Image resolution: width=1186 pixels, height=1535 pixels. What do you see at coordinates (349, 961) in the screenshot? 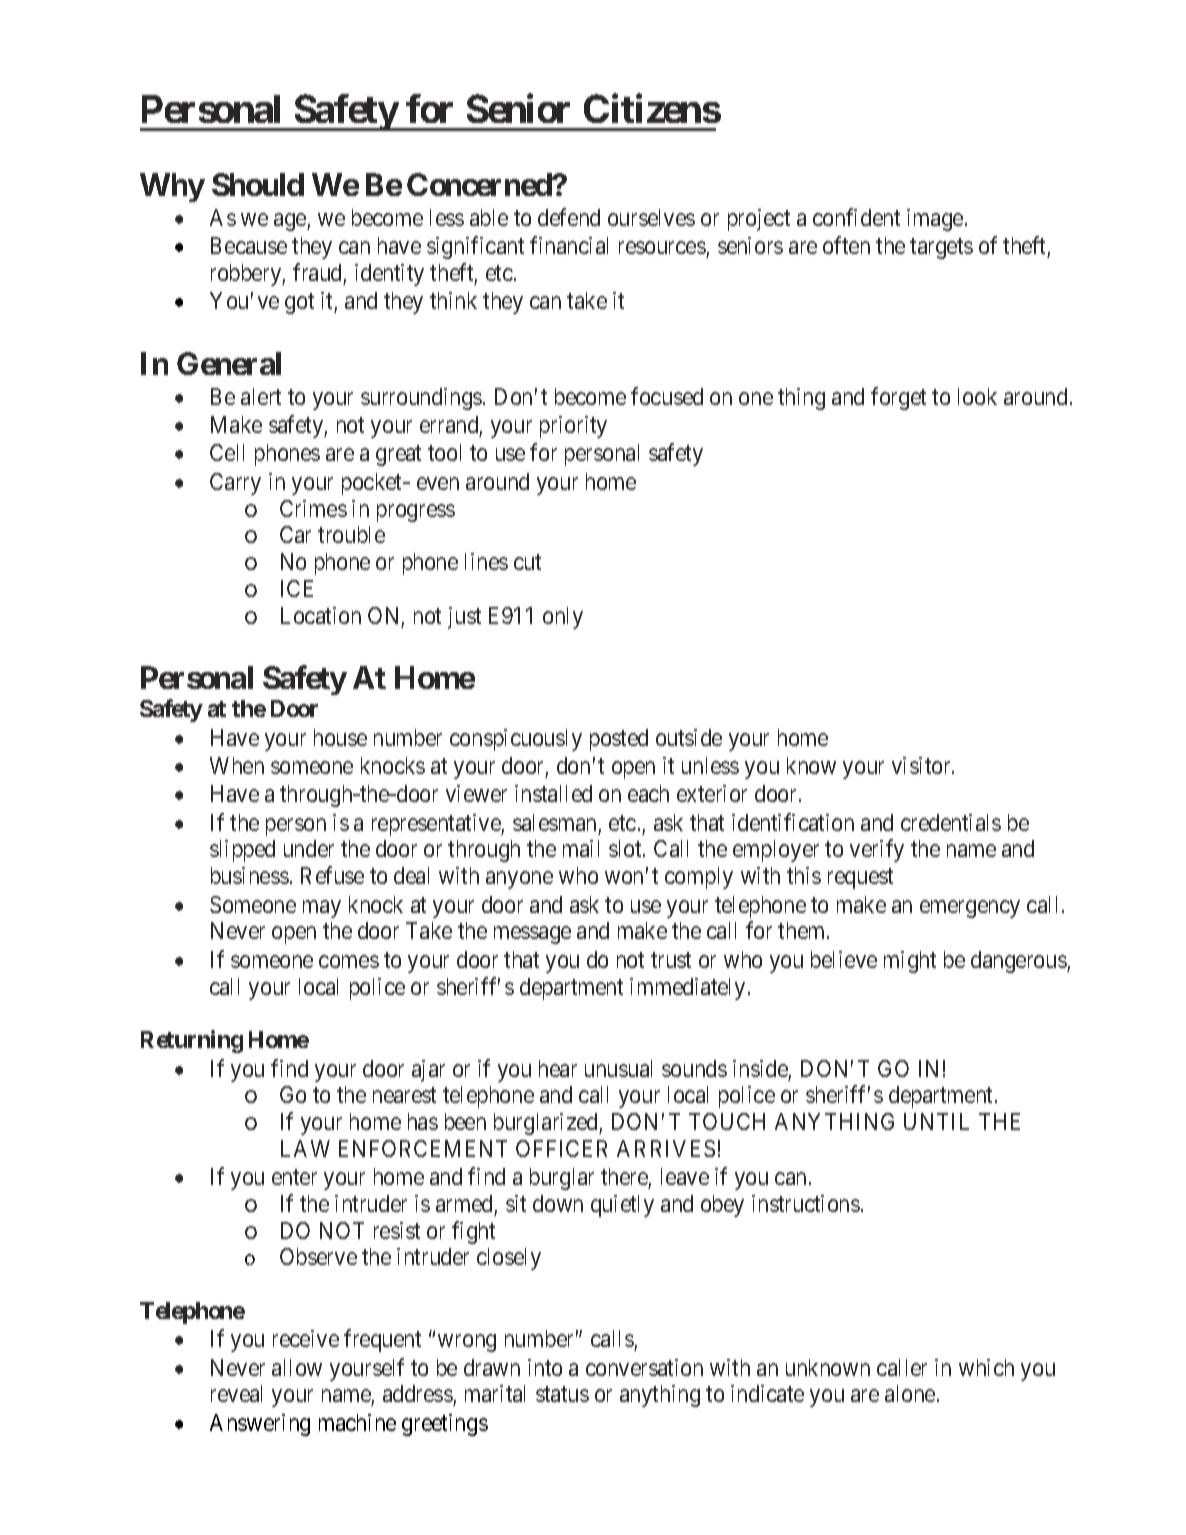
I see `comes` at bounding box center [349, 961].
